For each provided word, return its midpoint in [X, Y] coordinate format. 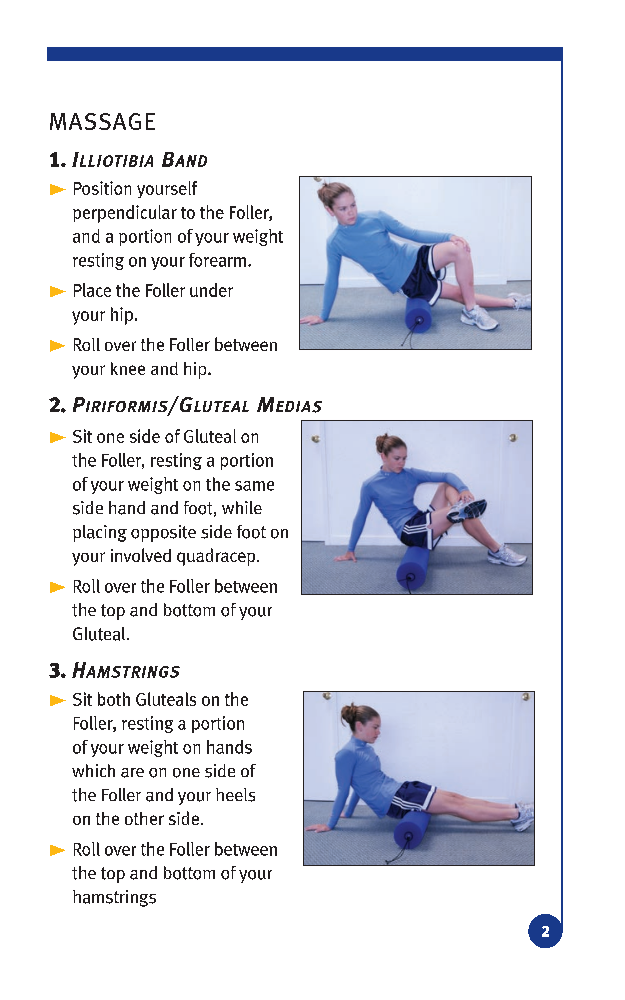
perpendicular [125, 214]
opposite [163, 533]
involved [141, 555]
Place [92, 290]
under [211, 290]
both [114, 699]
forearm [217, 260]
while [242, 507]
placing [100, 533]
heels [235, 795]
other [144, 818]
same [254, 486]
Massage [102, 121]
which [93, 770]
